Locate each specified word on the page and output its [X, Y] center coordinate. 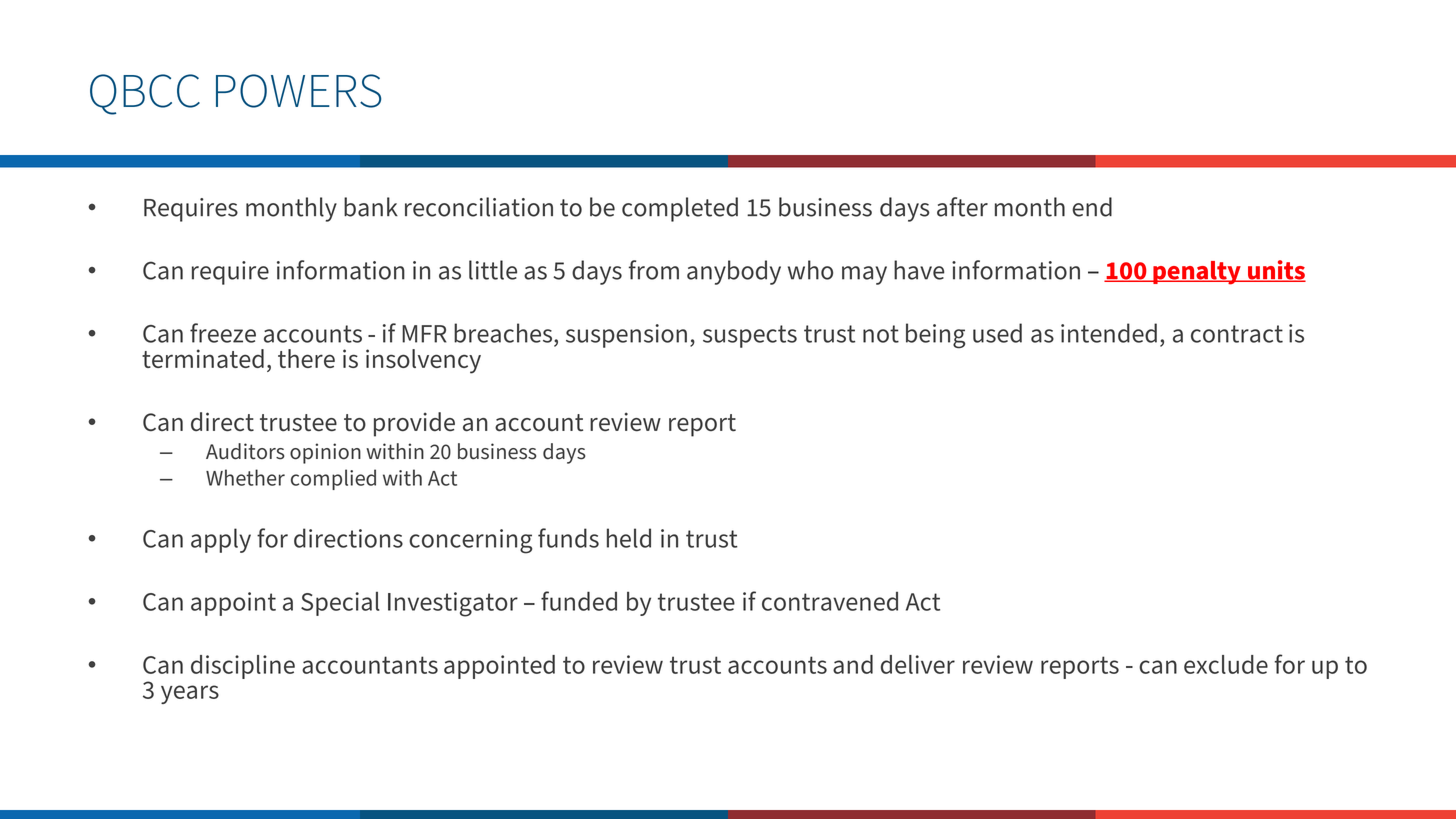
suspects [750, 336]
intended [1109, 333]
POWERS [298, 91]
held [629, 538]
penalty [1197, 273]
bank [371, 207]
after [962, 207]
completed [680, 209]
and [853, 664]
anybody [734, 272]
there [306, 358]
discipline [243, 667]
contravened [830, 601]
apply [221, 540]
